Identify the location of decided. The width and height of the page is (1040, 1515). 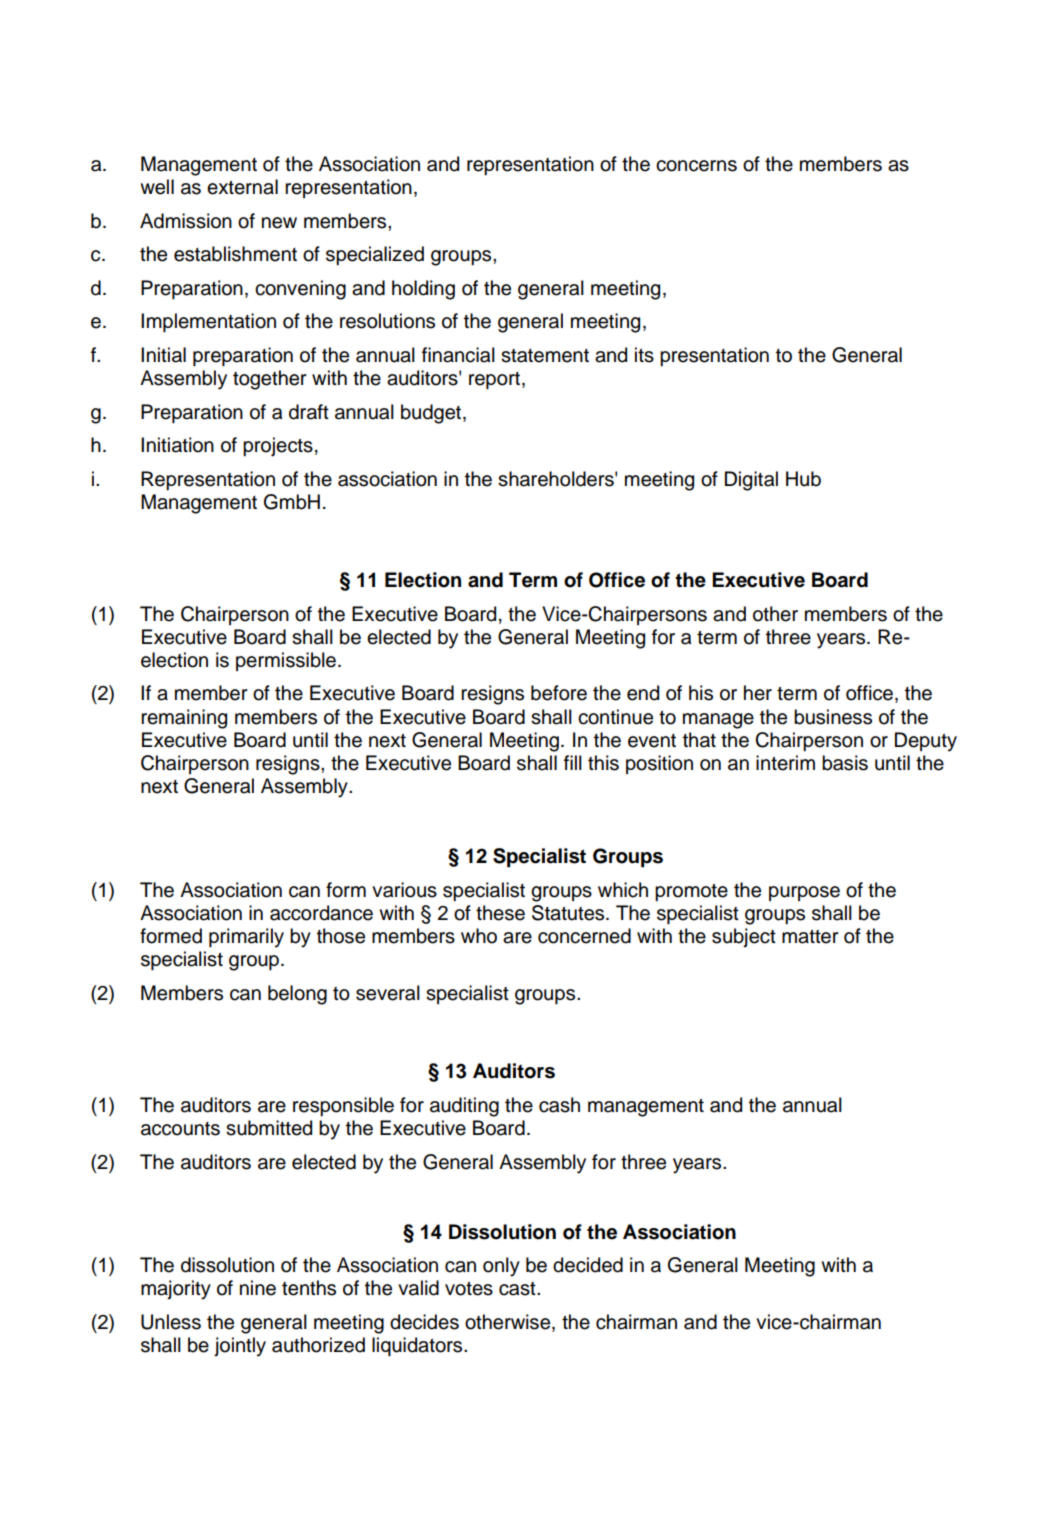
(588, 1265).
